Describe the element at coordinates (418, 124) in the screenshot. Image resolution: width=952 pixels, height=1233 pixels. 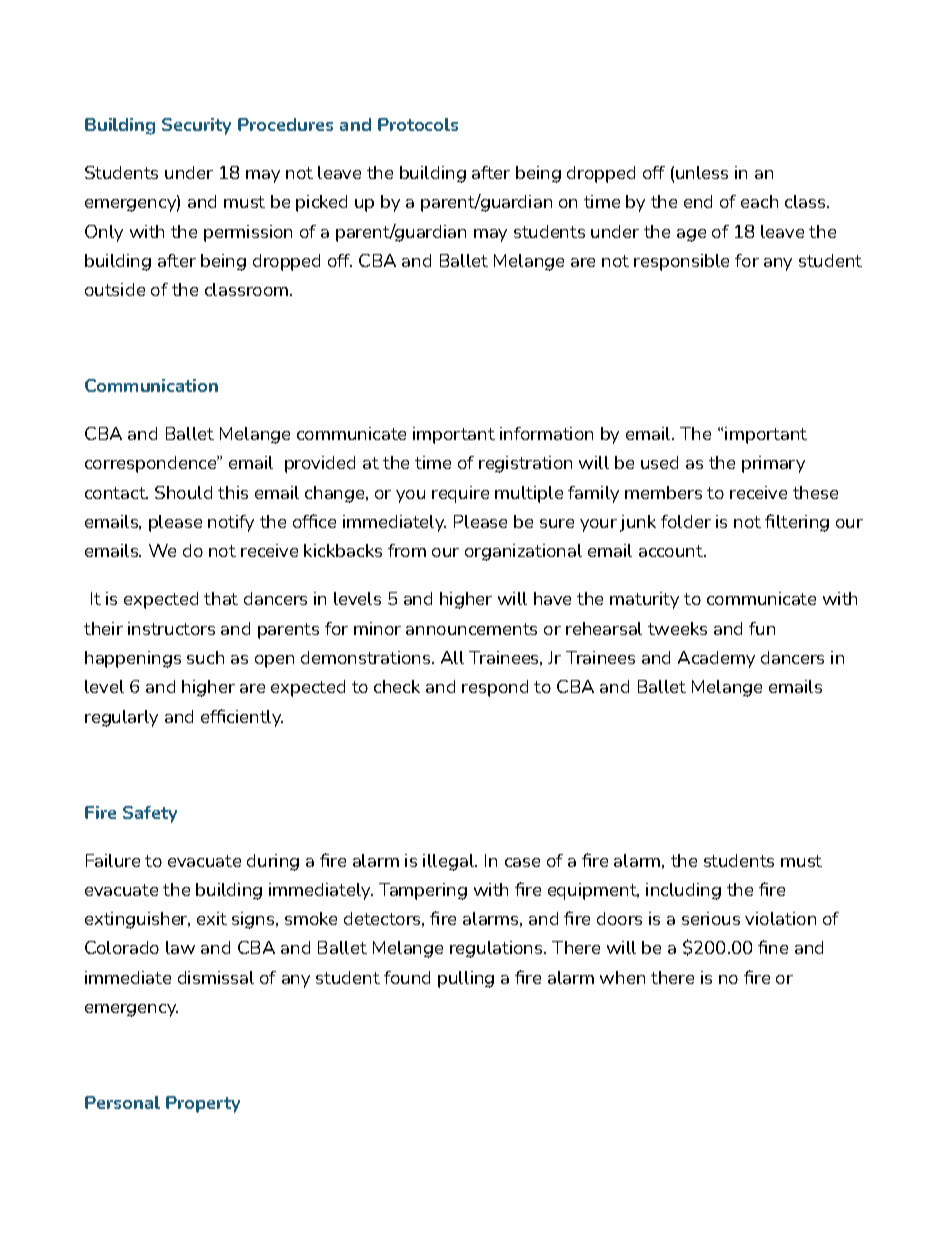
I see `Protocols` at that location.
